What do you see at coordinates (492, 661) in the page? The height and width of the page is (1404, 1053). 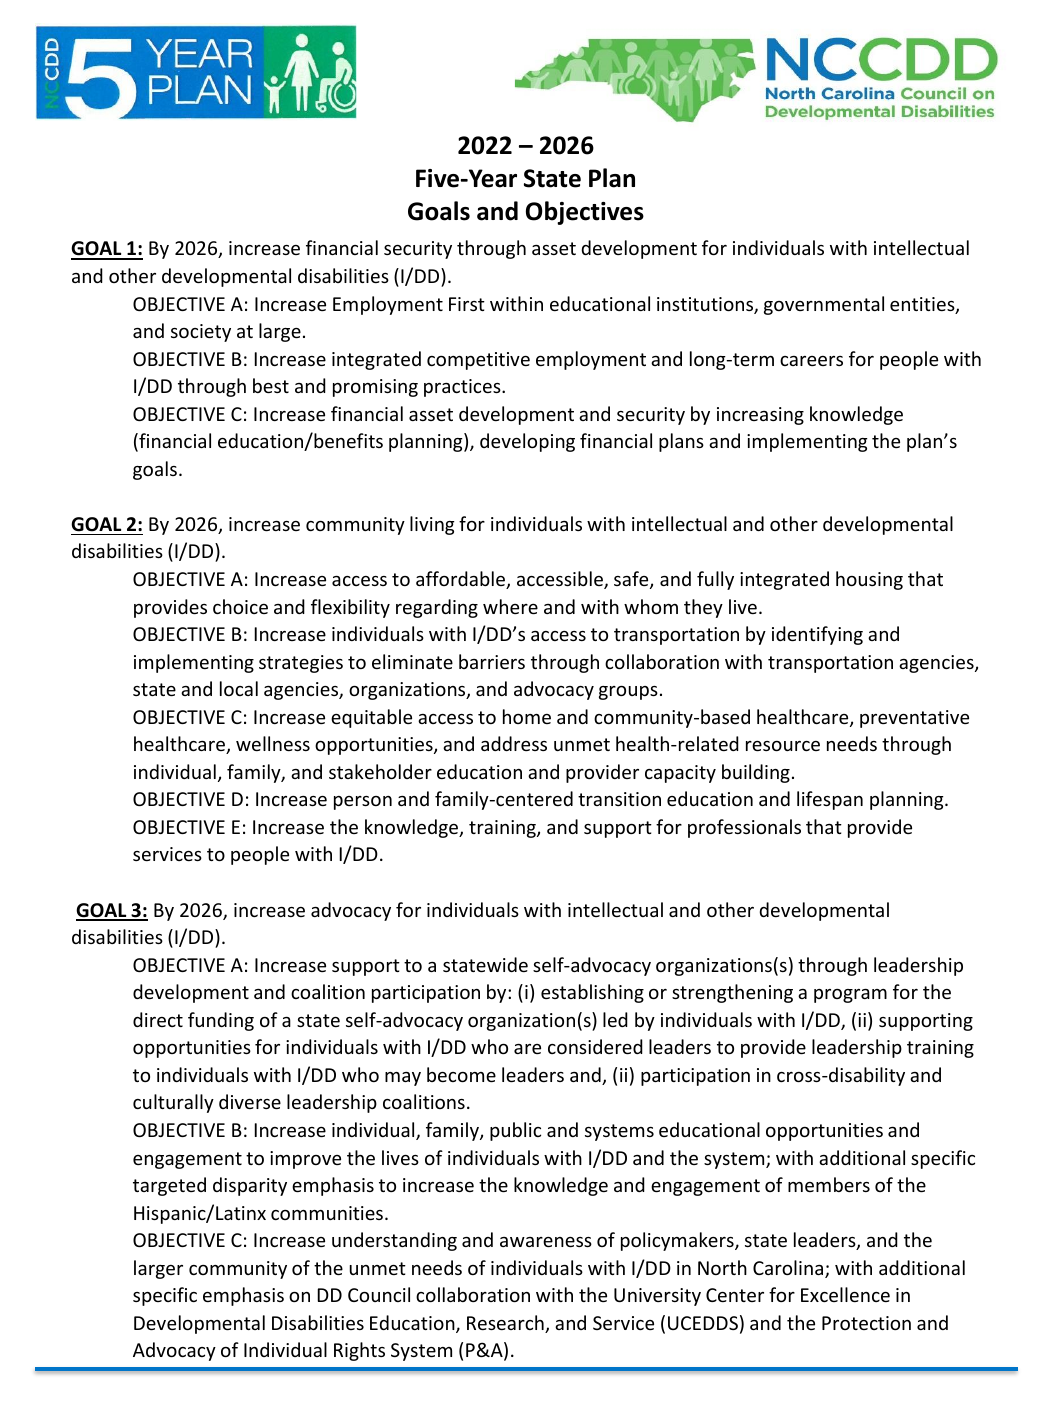 I see `barriers` at bounding box center [492, 661].
